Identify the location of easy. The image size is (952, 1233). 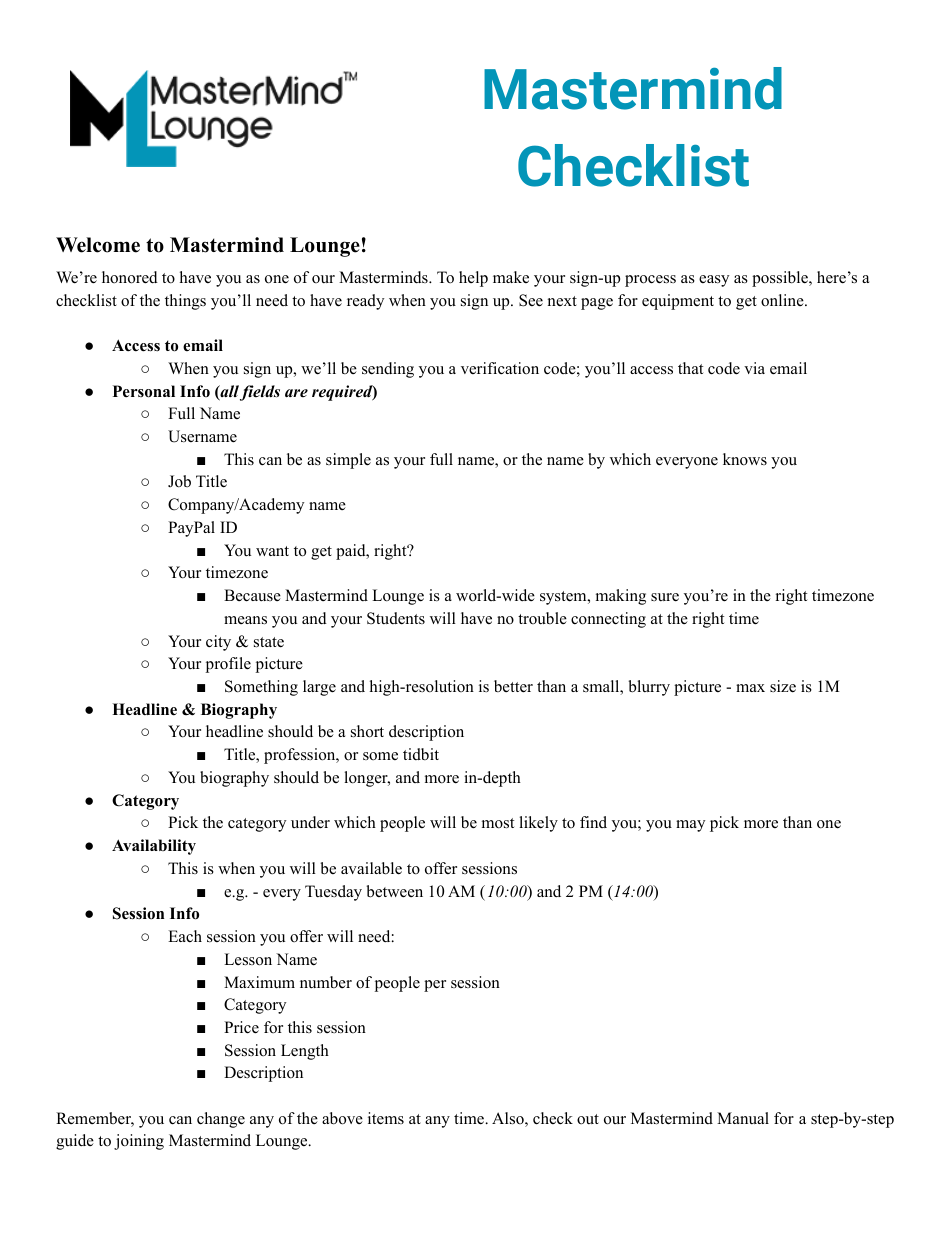
(714, 281).
